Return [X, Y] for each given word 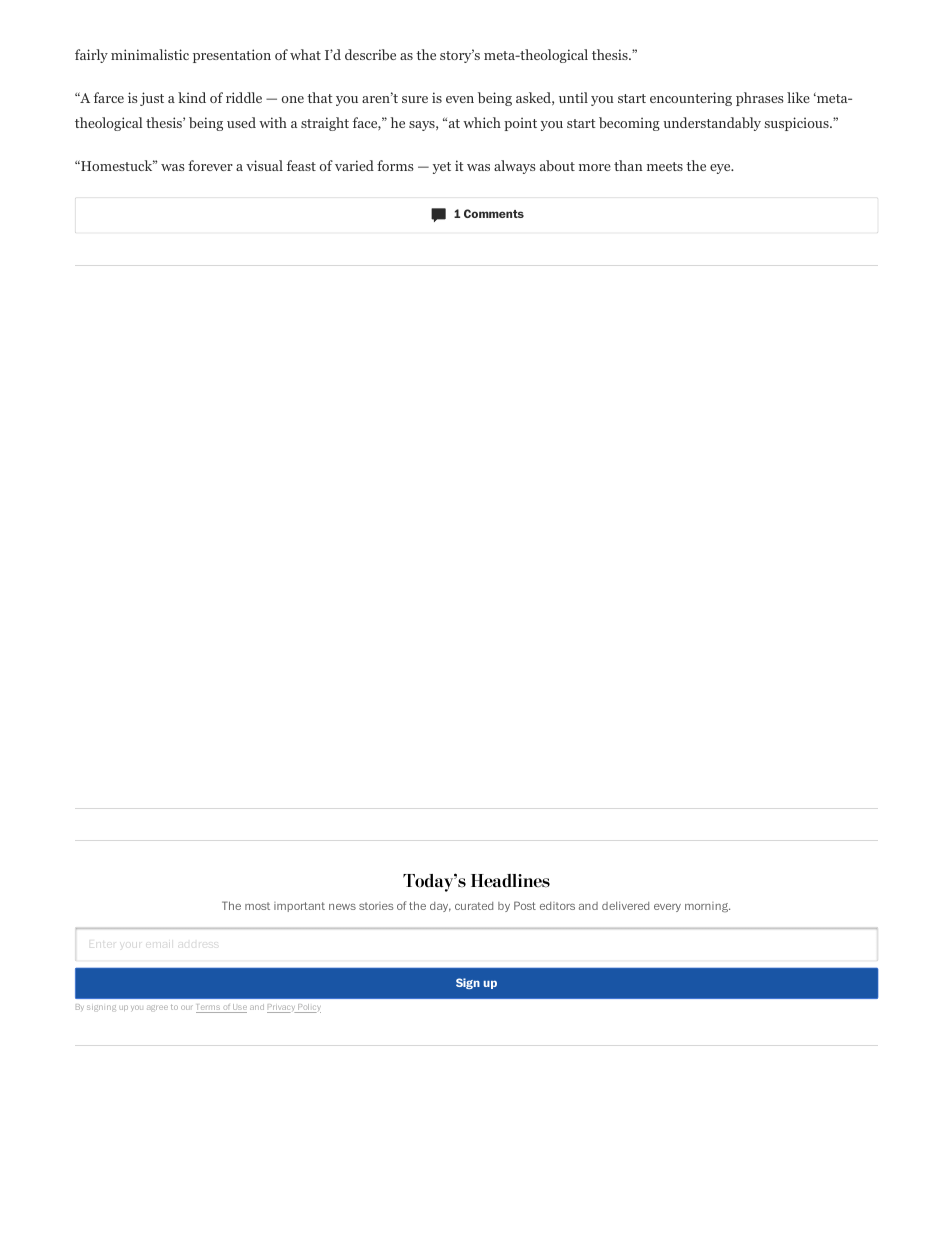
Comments [494, 213]
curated [474, 906]
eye [721, 169]
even [460, 99]
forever [210, 165]
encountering [691, 99]
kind [192, 97]
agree [157, 1008]
